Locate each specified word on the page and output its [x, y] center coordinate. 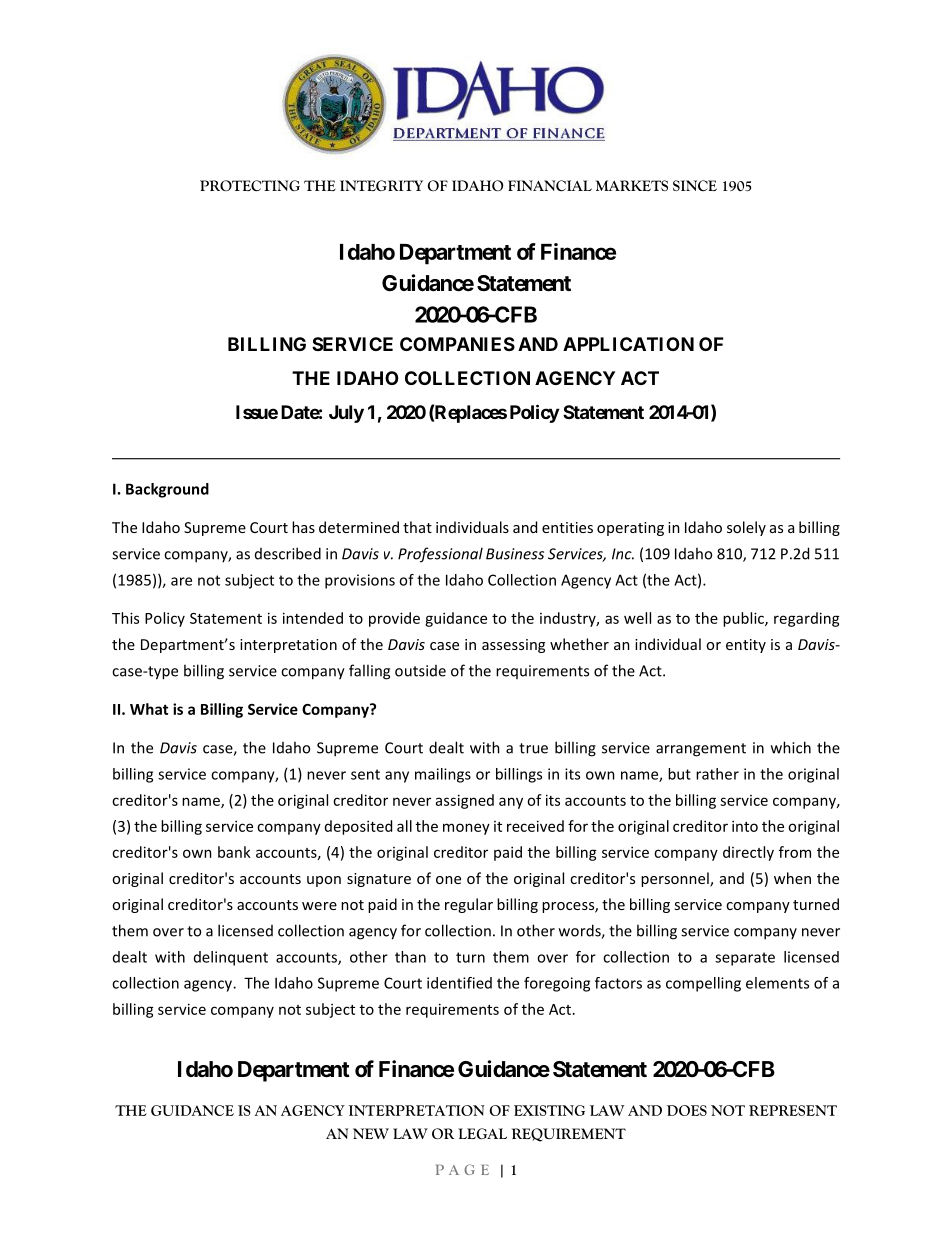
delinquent [231, 958]
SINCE [695, 185]
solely [746, 528]
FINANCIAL [550, 185]
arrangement [701, 750]
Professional [440, 555]
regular [469, 905]
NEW [371, 1133]
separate [745, 959]
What [149, 709]
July [346, 414]
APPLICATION [628, 344]
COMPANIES [457, 344]
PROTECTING [250, 185]
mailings [443, 775]
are [181, 581]
